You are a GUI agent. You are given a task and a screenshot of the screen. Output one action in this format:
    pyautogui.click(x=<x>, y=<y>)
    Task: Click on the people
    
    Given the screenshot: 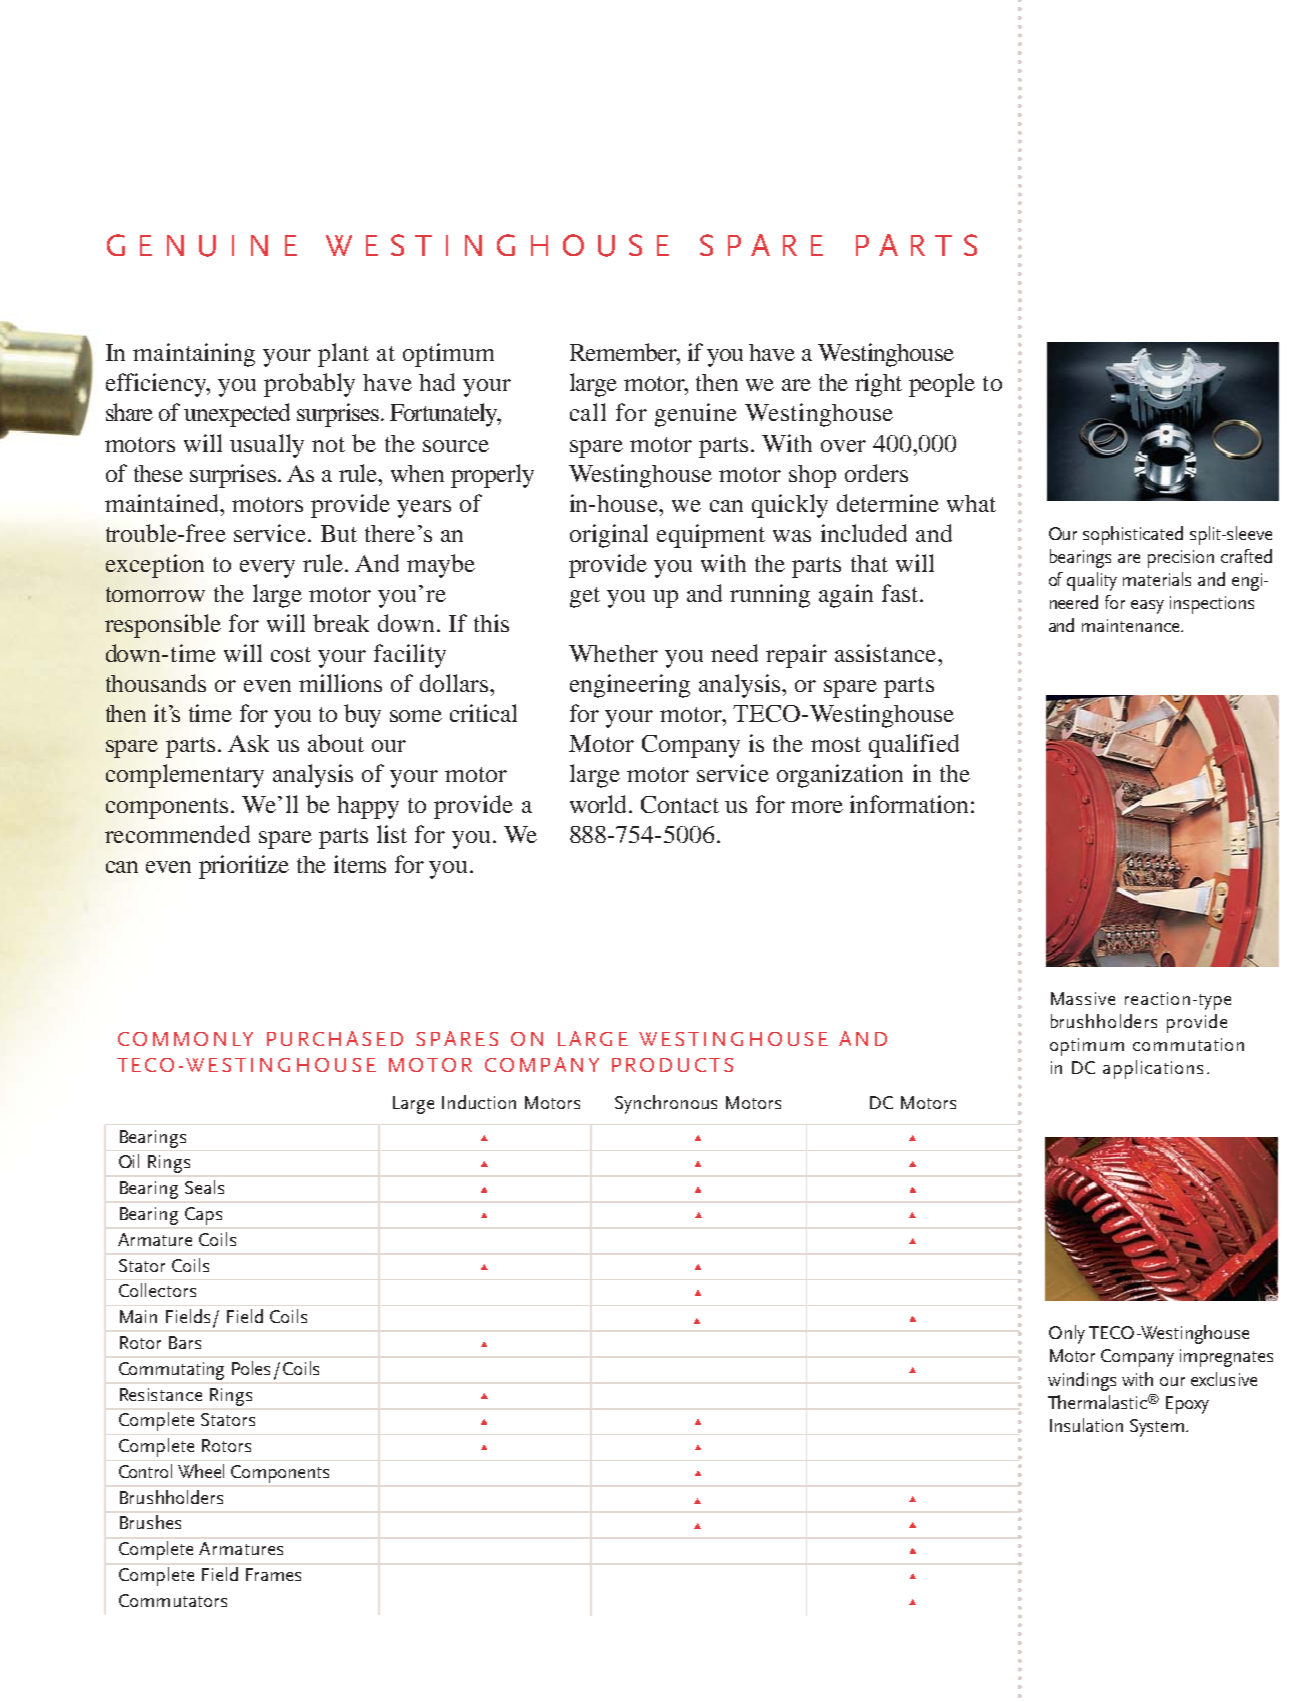 What is the action you would take?
    pyautogui.click(x=942, y=385)
